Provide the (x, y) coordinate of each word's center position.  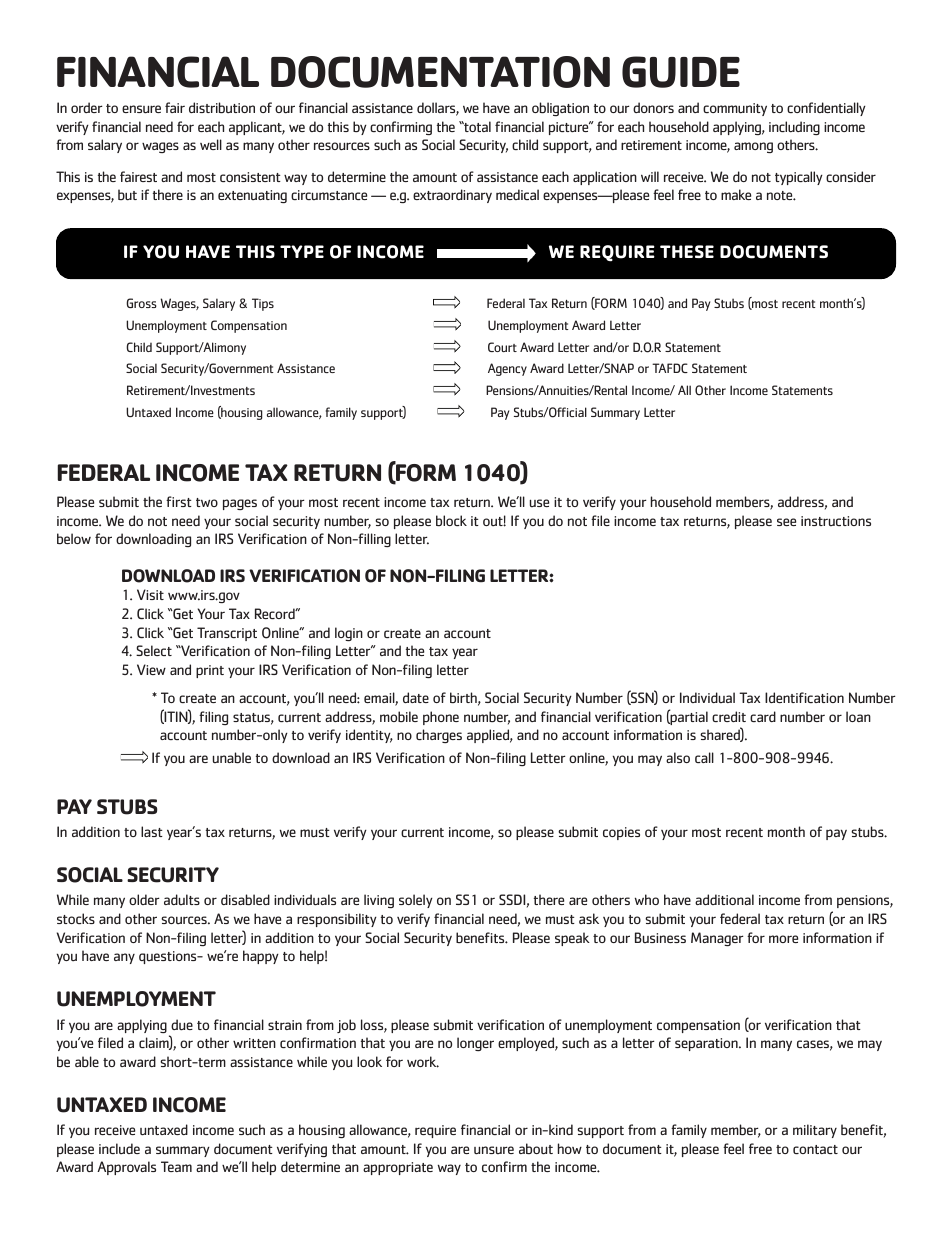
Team (176, 1166)
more (783, 939)
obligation (560, 109)
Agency (507, 369)
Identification (804, 697)
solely (416, 901)
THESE (687, 251)
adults (182, 899)
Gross (141, 303)
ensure (141, 109)
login (349, 634)
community (735, 109)
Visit (150, 594)
